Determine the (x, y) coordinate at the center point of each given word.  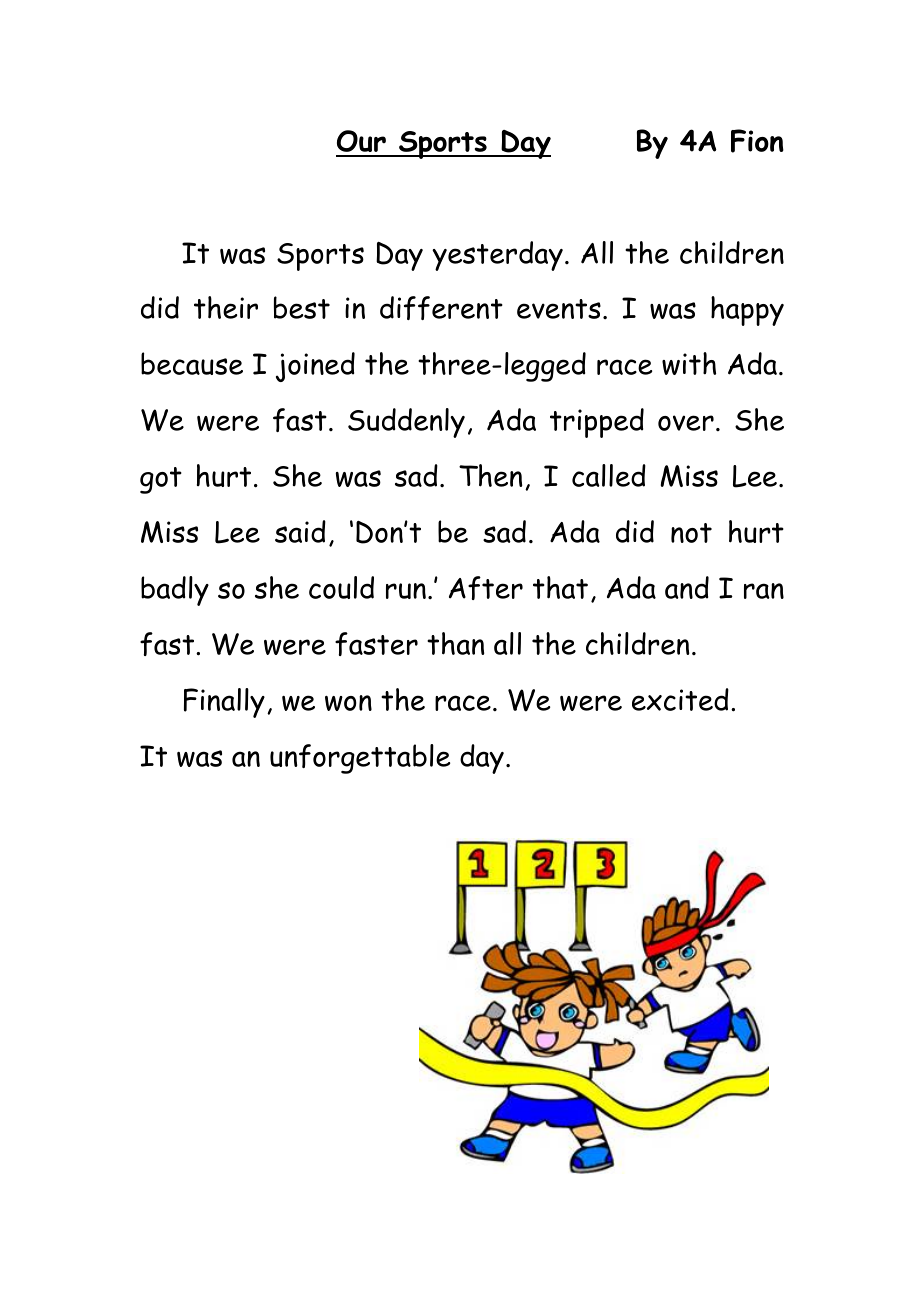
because (192, 363)
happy (747, 311)
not (691, 533)
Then (491, 475)
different (441, 308)
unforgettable (360, 759)
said (300, 531)
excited (680, 699)
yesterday (497, 256)
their (226, 307)
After (486, 588)
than (456, 643)
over (686, 423)
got (161, 480)
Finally (224, 703)
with (689, 363)
